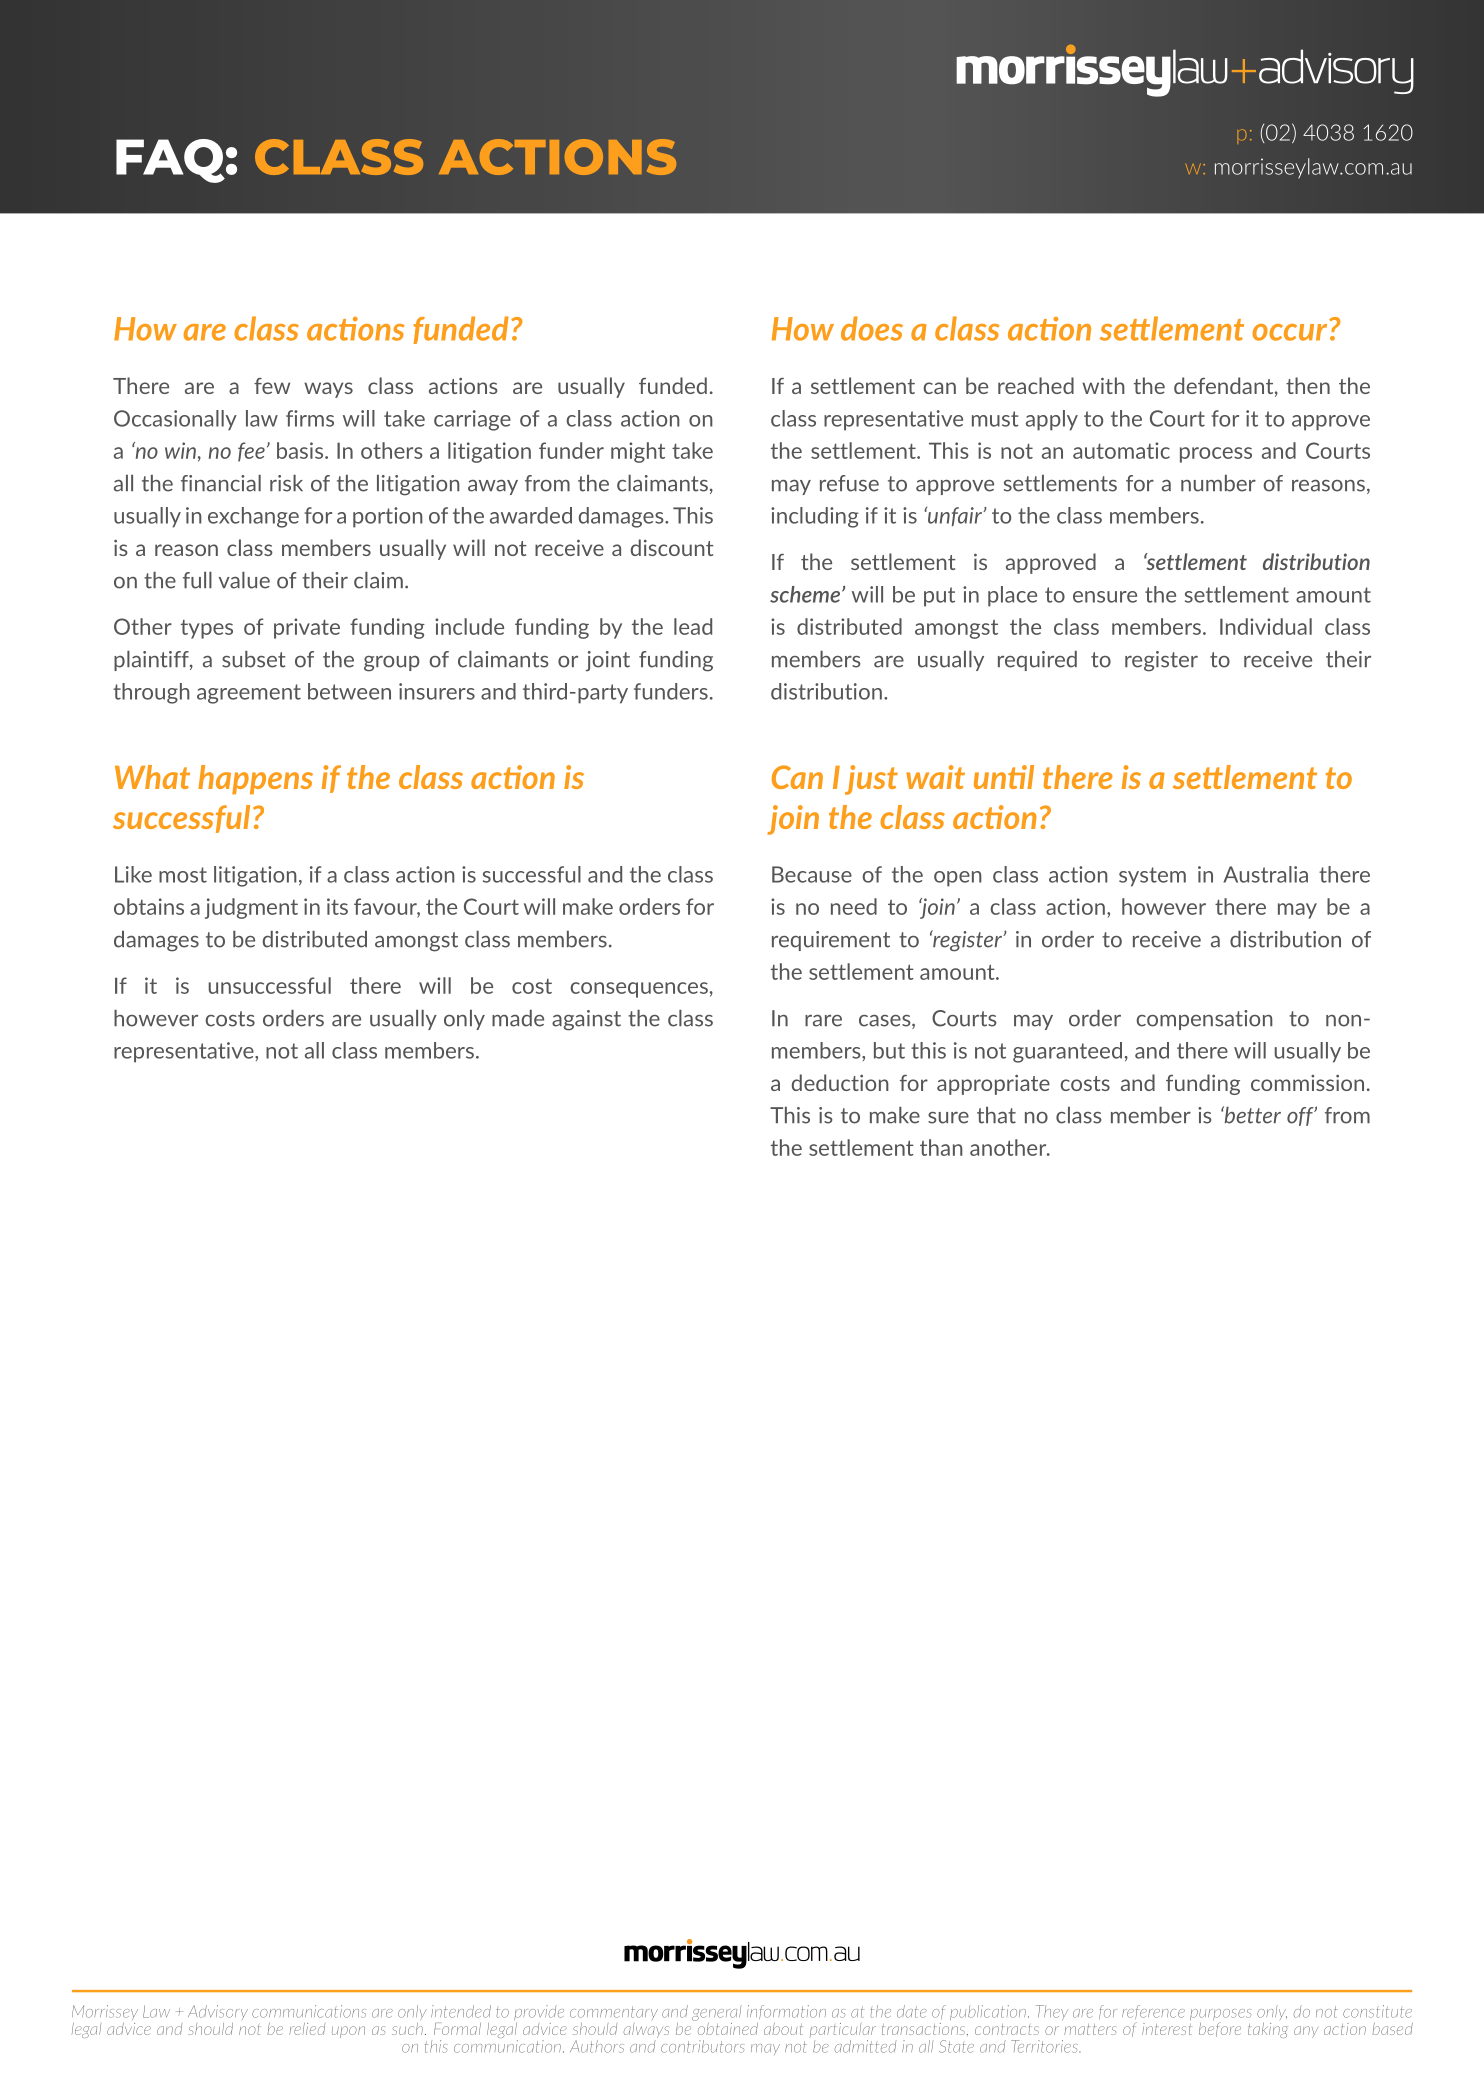 The height and width of the screenshot is (2098, 1484). Describe the element at coordinates (1307, 1082) in the screenshot. I see `commission` at that location.
